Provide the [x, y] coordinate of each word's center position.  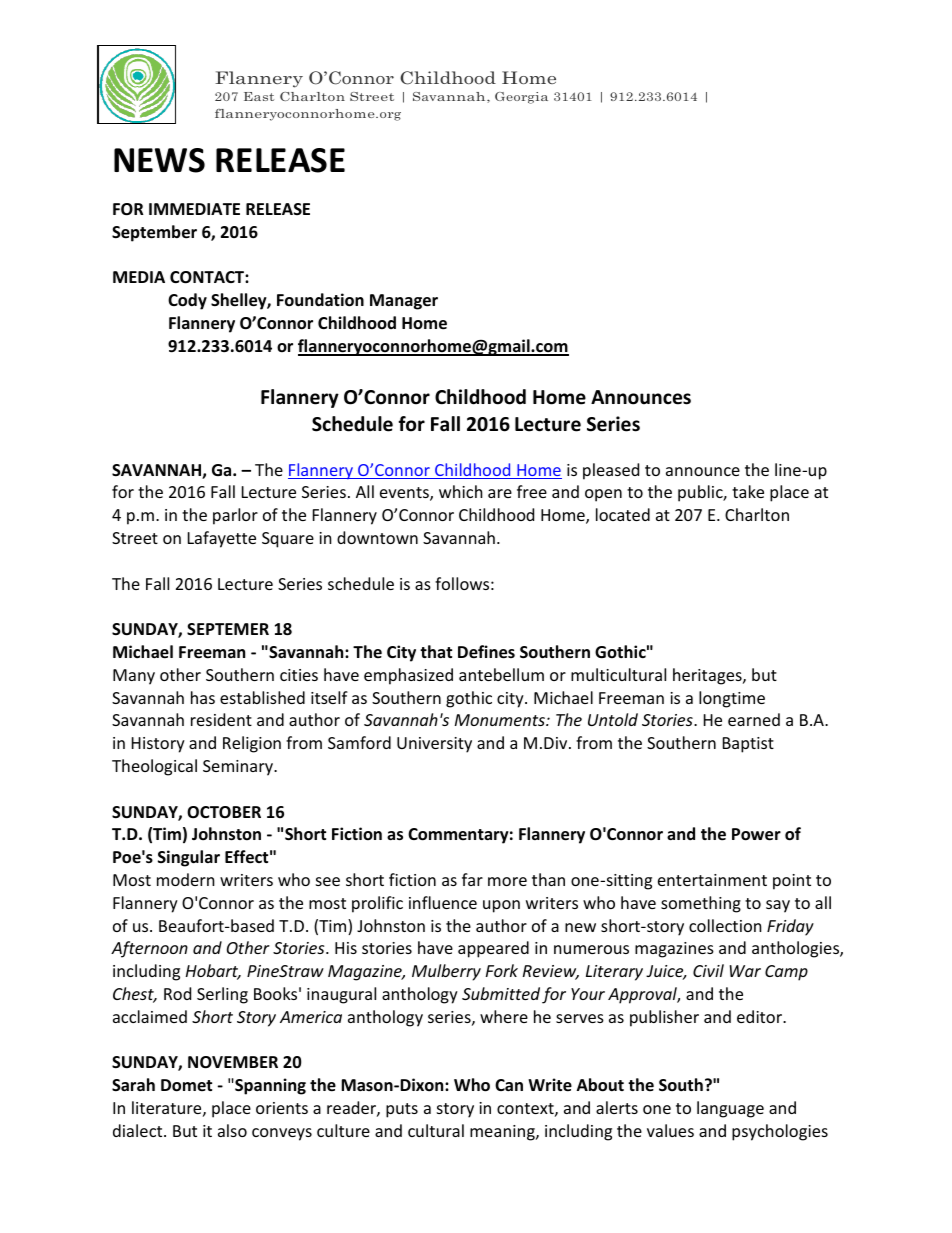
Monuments [501, 720]
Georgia [521, 98]
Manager [404, 302]
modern [186, 879]
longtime [732, 699]
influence [443, 902]
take [748, 491]
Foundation [320, 300]
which [461, 491]
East [259, 96]
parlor [235, 516]
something [701, 904]
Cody [187, 301]
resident [221, 719]
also [232, 1130]
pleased [611, 471]
